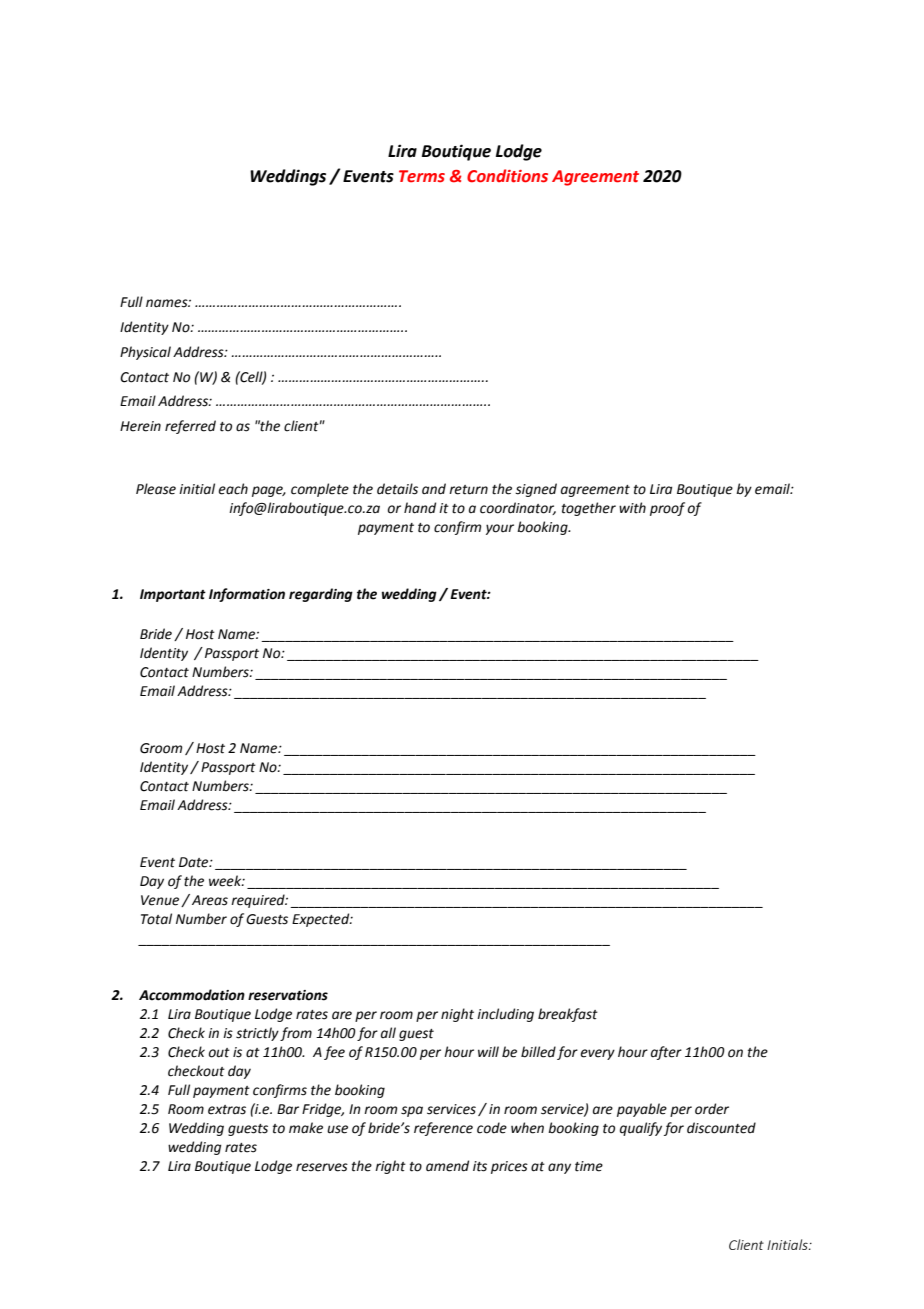 This page has height=1309, width=924. Describe the element at coordinates (210, 900) in the page. I see `Areas` at that location.
